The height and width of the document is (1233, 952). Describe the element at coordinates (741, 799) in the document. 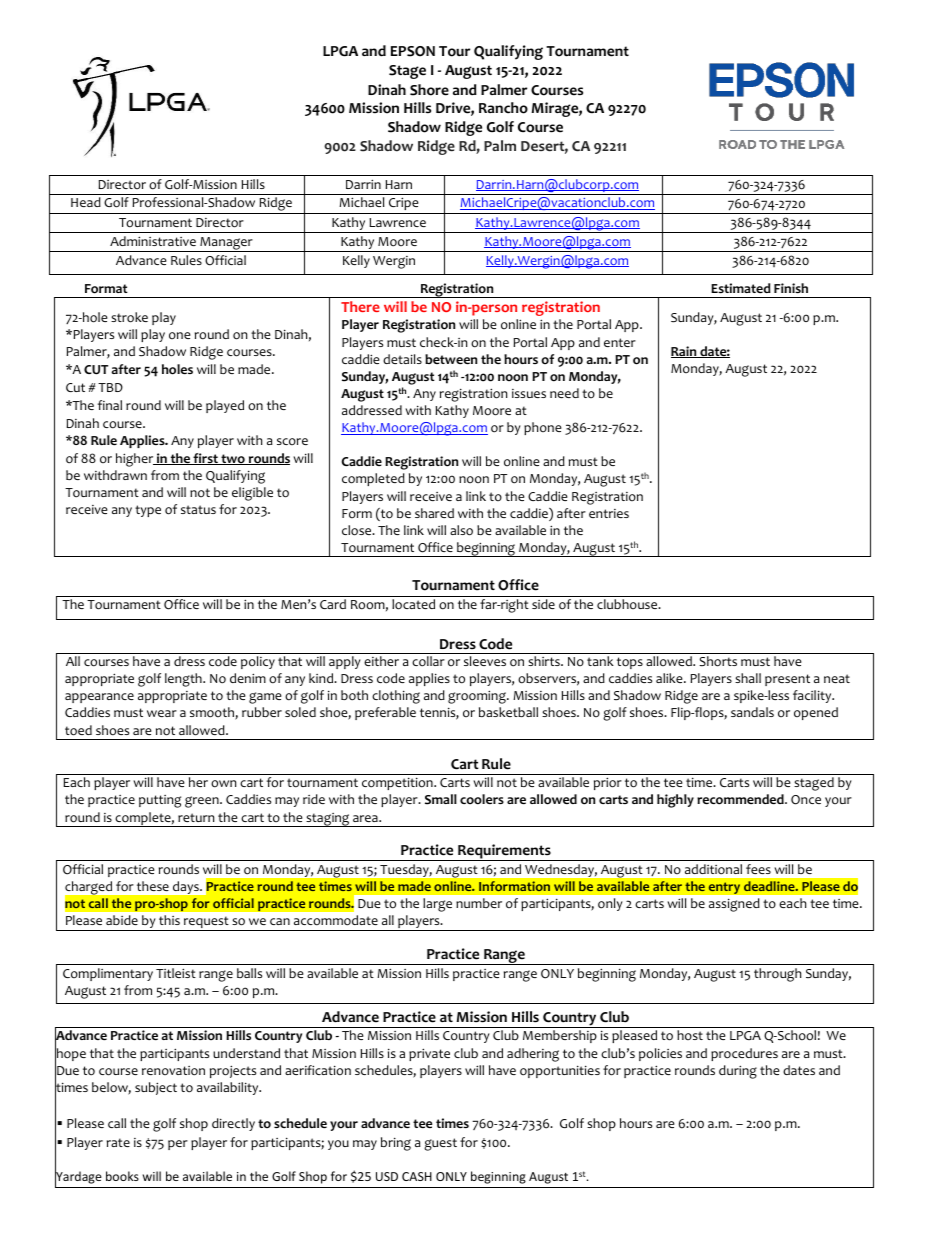

I see `recommended` at that location.
